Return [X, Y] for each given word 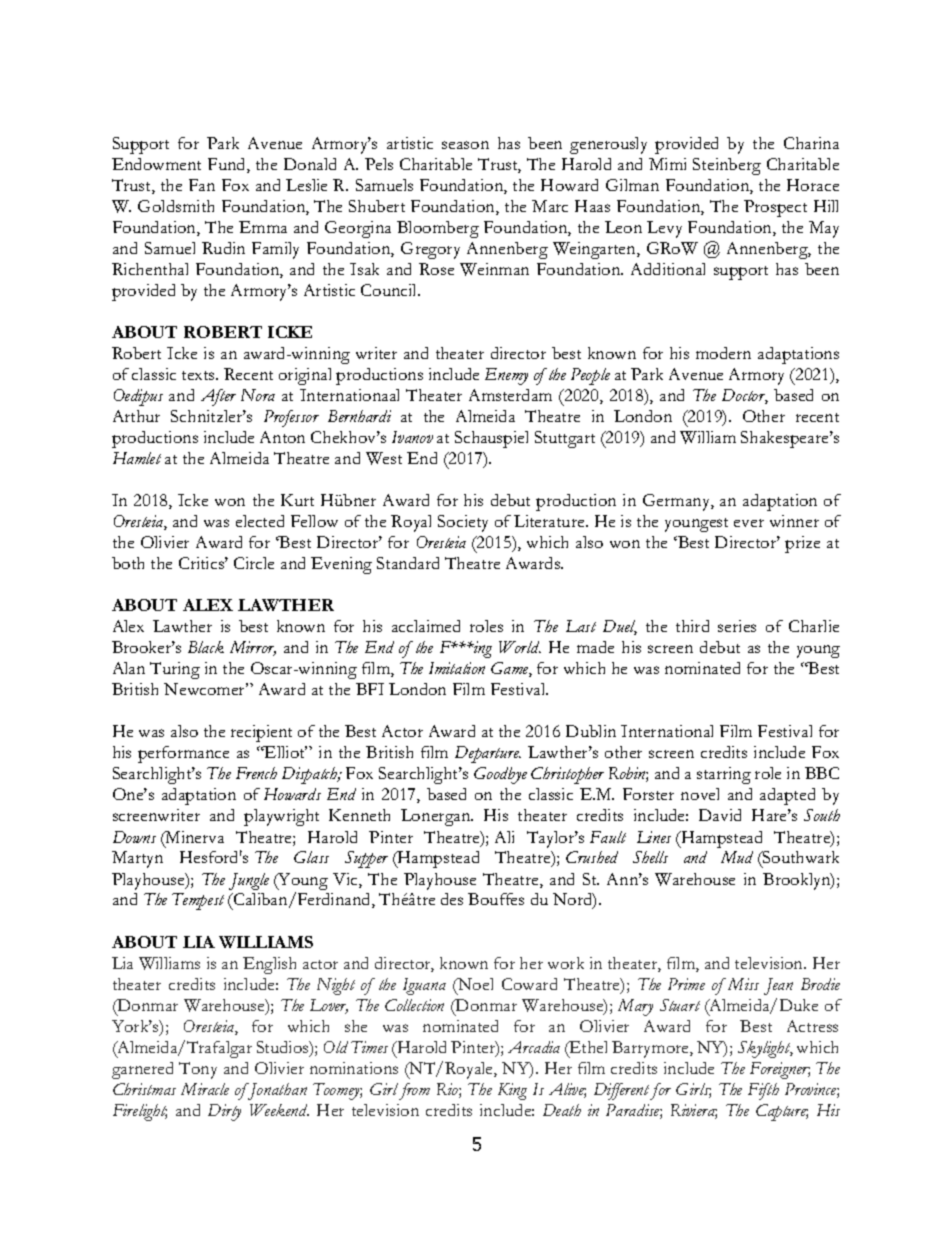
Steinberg [727, 166]
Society [463, 523]
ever [749, 523]
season [465, 145]
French [256, 773]
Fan [202, 185]
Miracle [205, 1089]
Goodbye [500, 775]
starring [724, 775]
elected [260, 521]
